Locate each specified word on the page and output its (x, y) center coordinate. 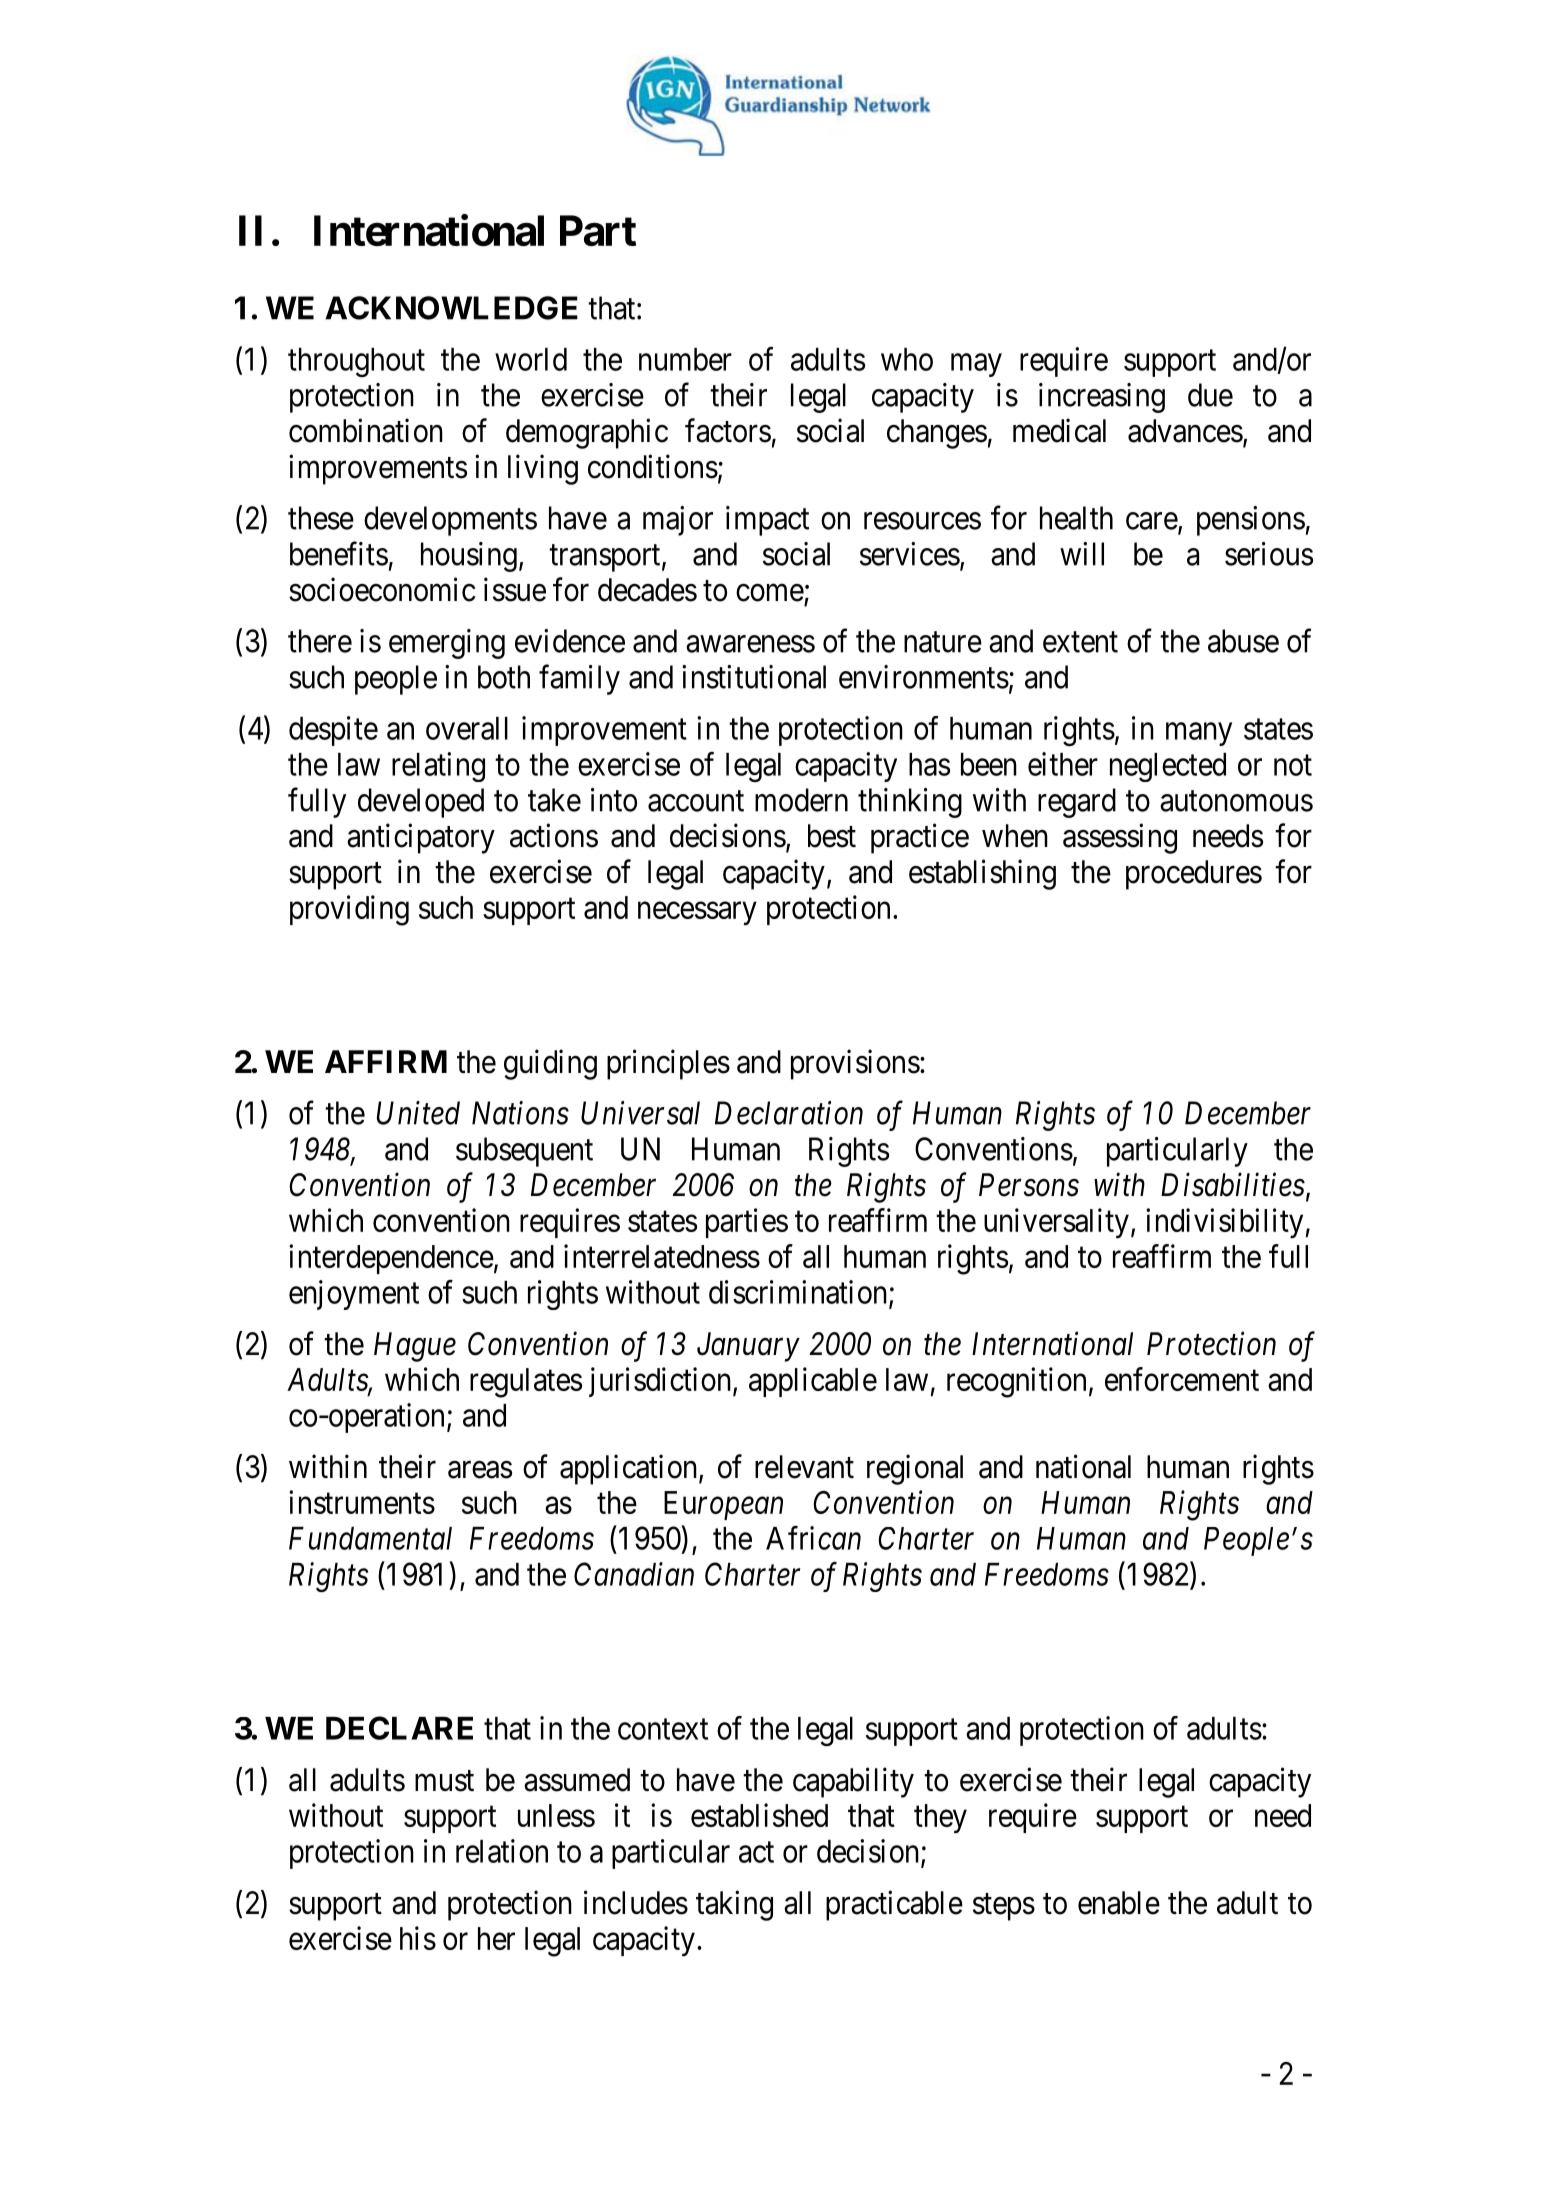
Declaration (789, 1113)
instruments (362, 1502)
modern (801, 800)
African (813, 1538)
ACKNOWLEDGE (451, 308)
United (418, 1113)
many (1199, 734)
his (418, 1938)
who (907, 359)
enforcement (1182, 1379)
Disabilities (1233, 1184)
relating (438, 767)
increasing (1102, 398)
